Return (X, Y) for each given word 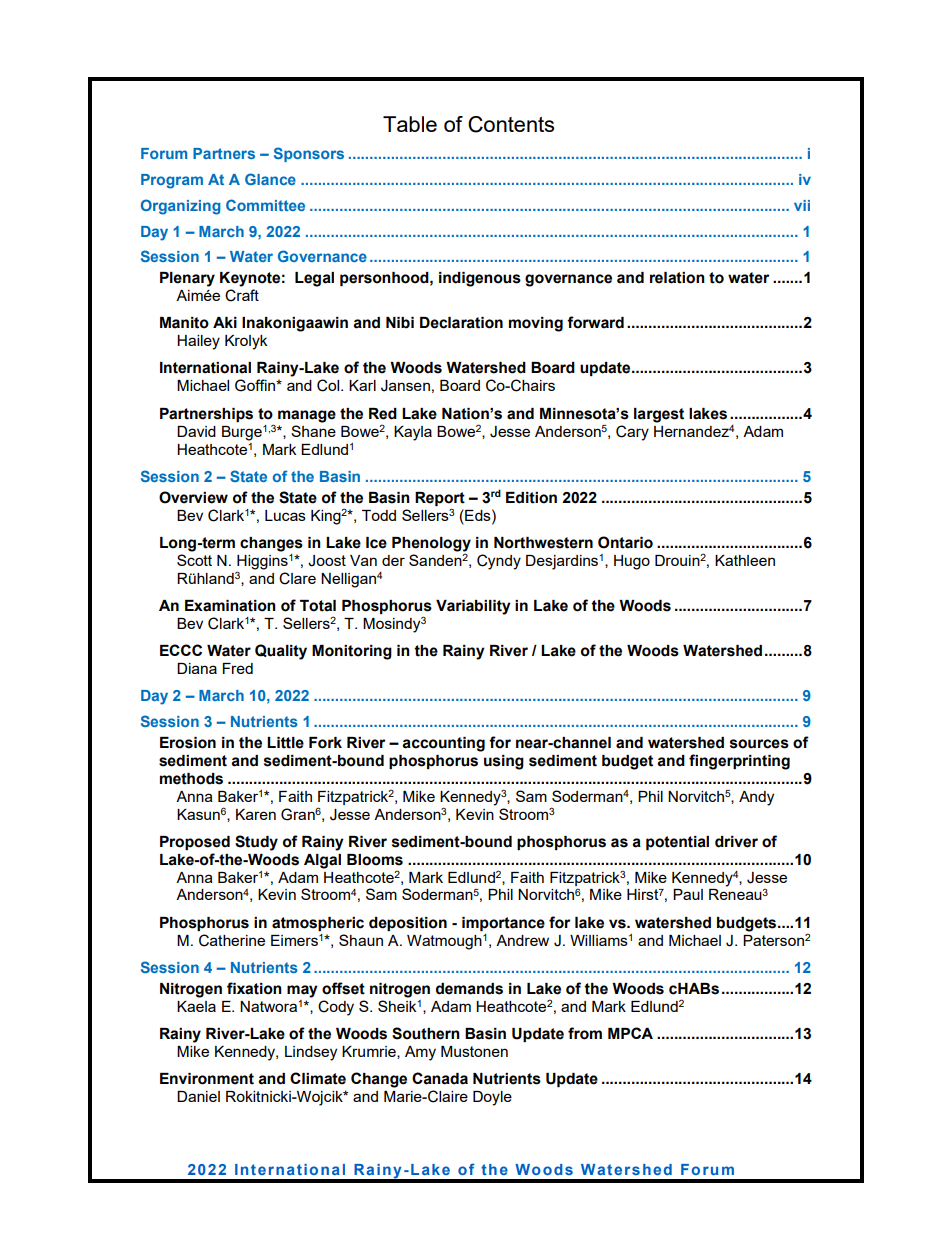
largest (659, 415)
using (504, 762)
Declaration (461, 323)
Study (256, 843)
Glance (270, 179)
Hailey (198, 342)
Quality (281, 652)
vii (802, 205)
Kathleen (745, 560)
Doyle (492, 1098)
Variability (473, 607)
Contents (511, 124)
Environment (207, 1079)
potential (677, 843)
